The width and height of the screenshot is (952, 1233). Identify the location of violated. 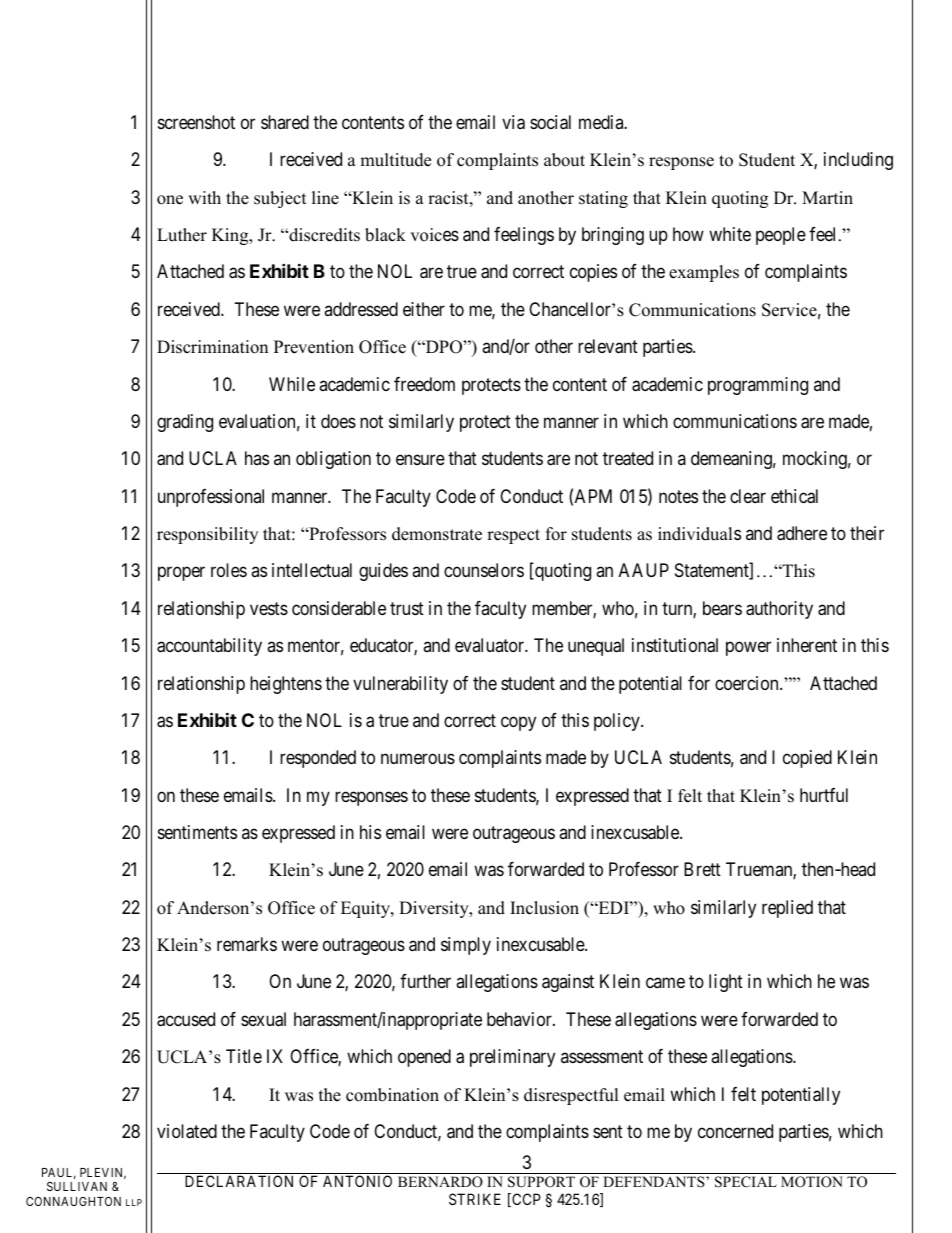
(187, 1131).
